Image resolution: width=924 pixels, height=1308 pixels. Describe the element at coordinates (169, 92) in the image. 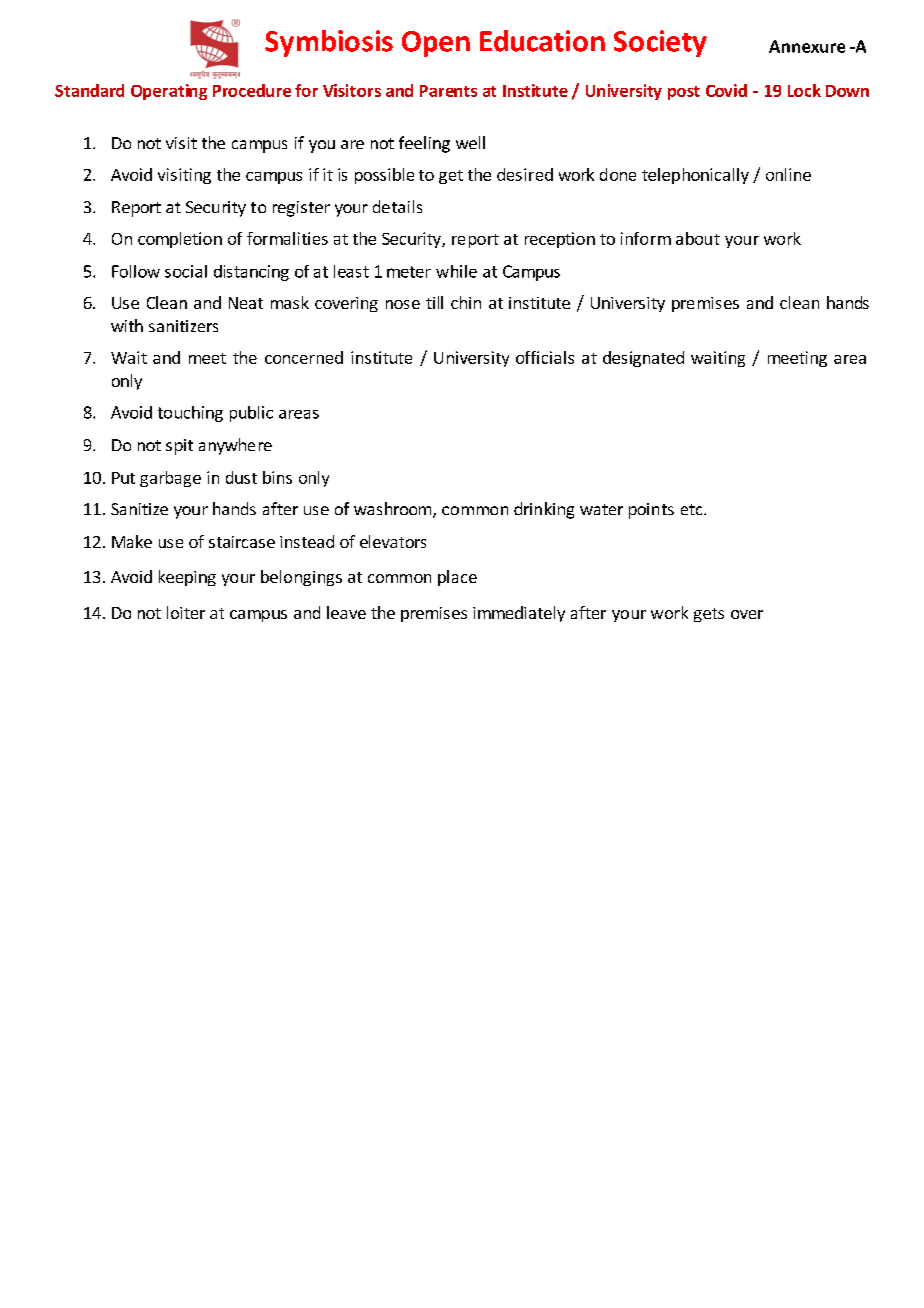

I see `Operating` at that location.
